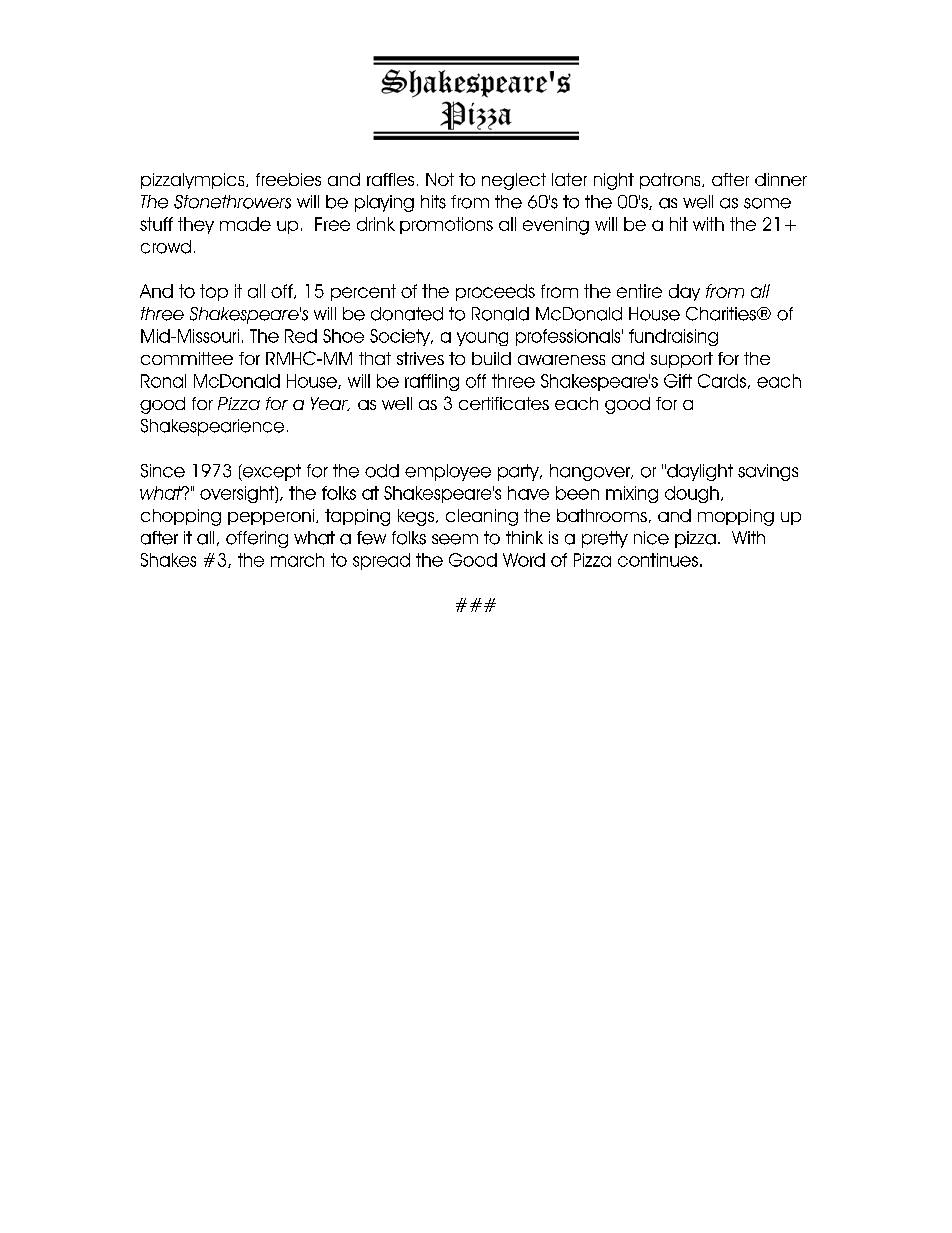 This image has height=1233, width=952. I want to click on Not, so click(440, 179).
